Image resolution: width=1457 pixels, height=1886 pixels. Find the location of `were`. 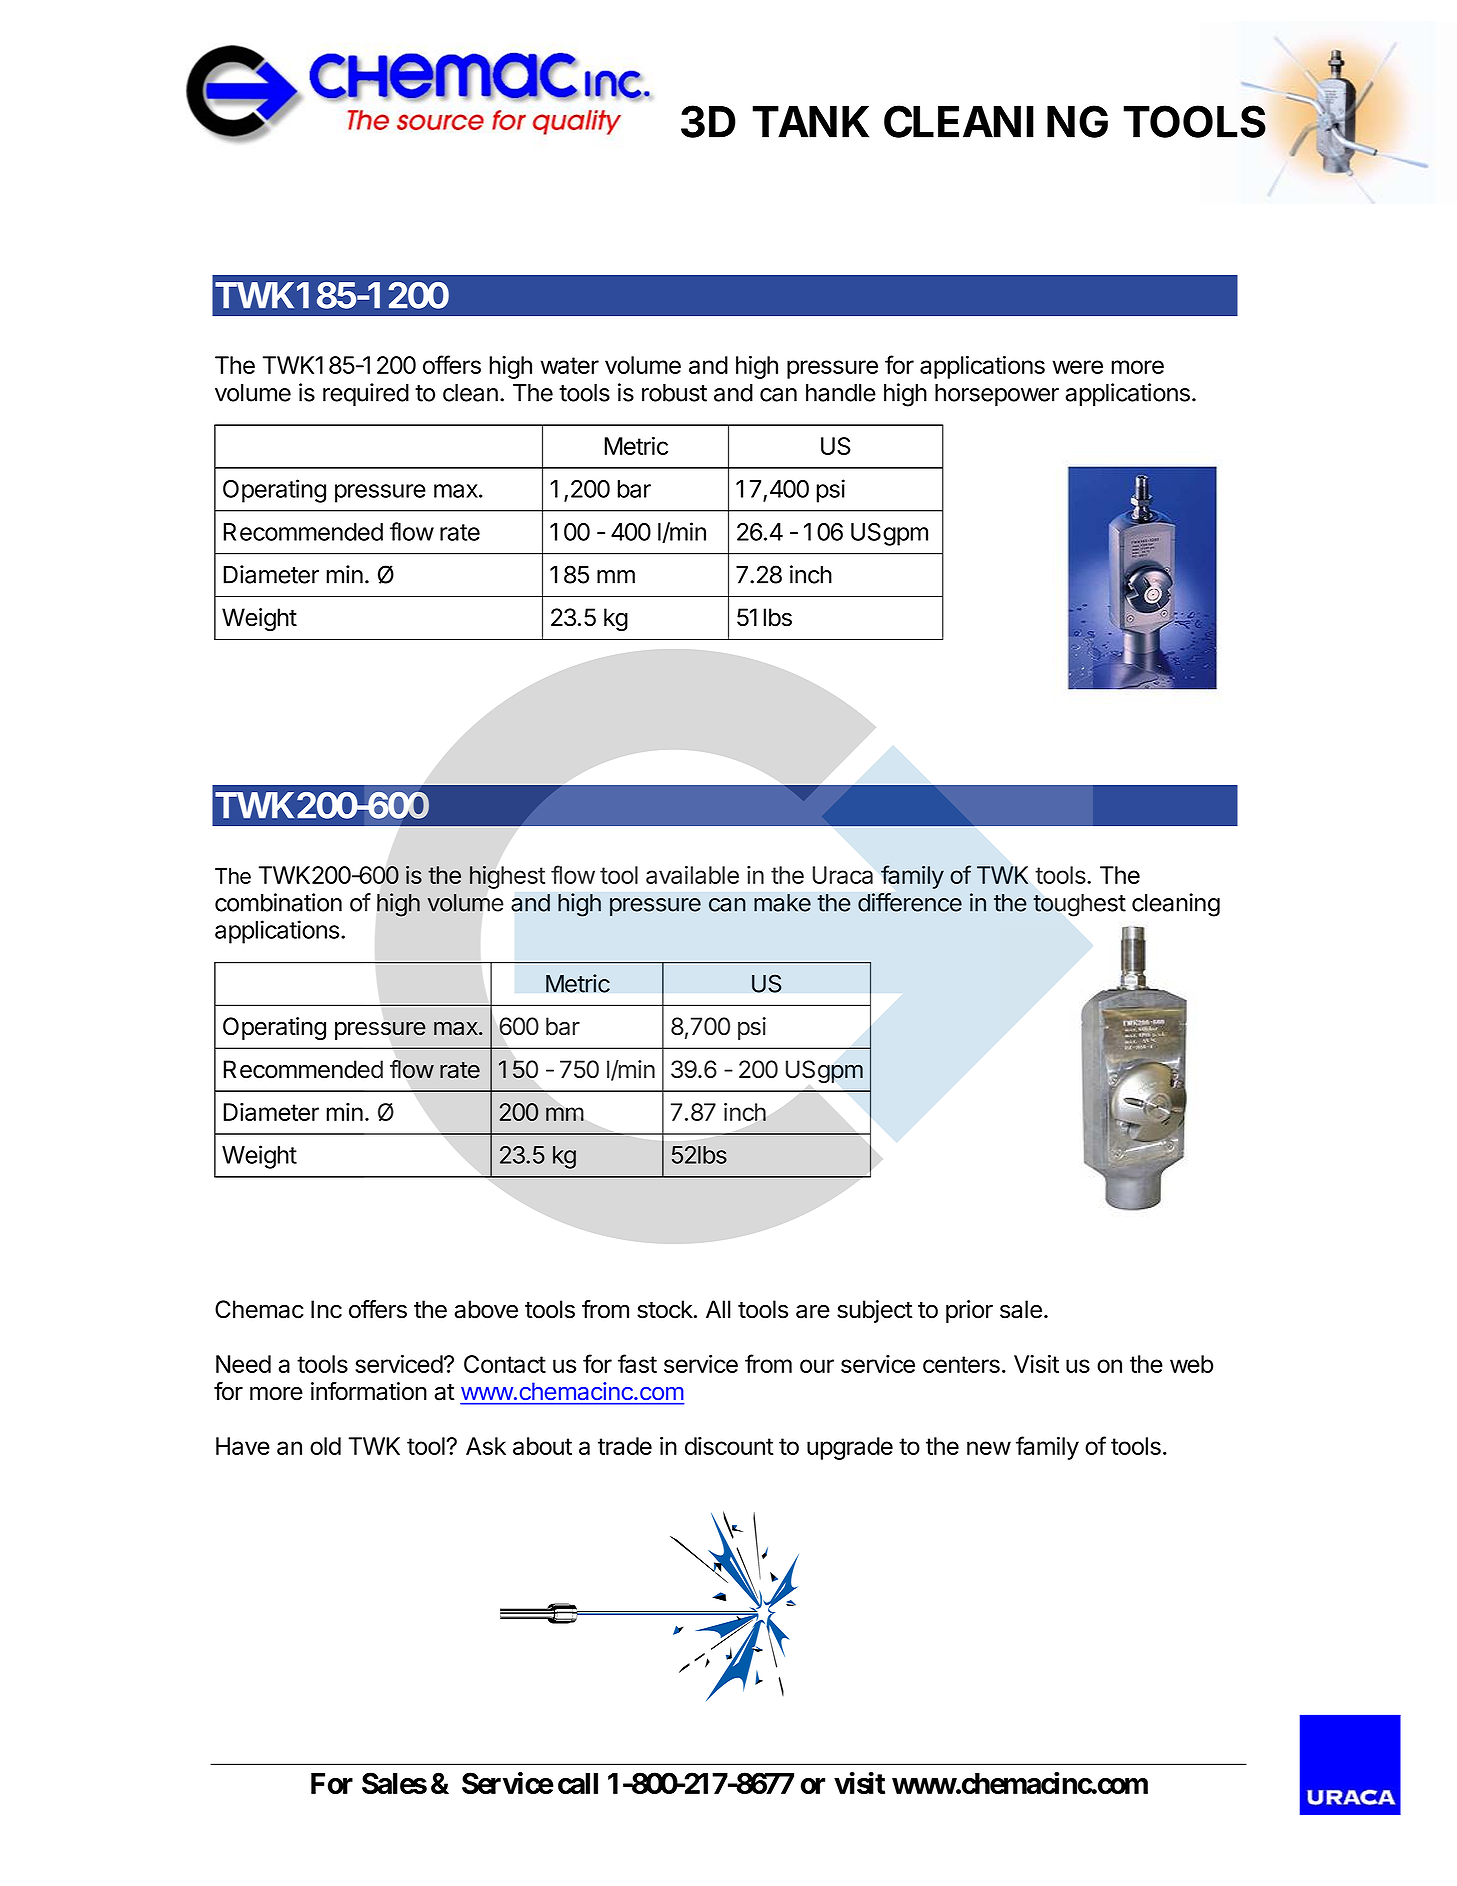

were is located at coordinates (1077, 367).
